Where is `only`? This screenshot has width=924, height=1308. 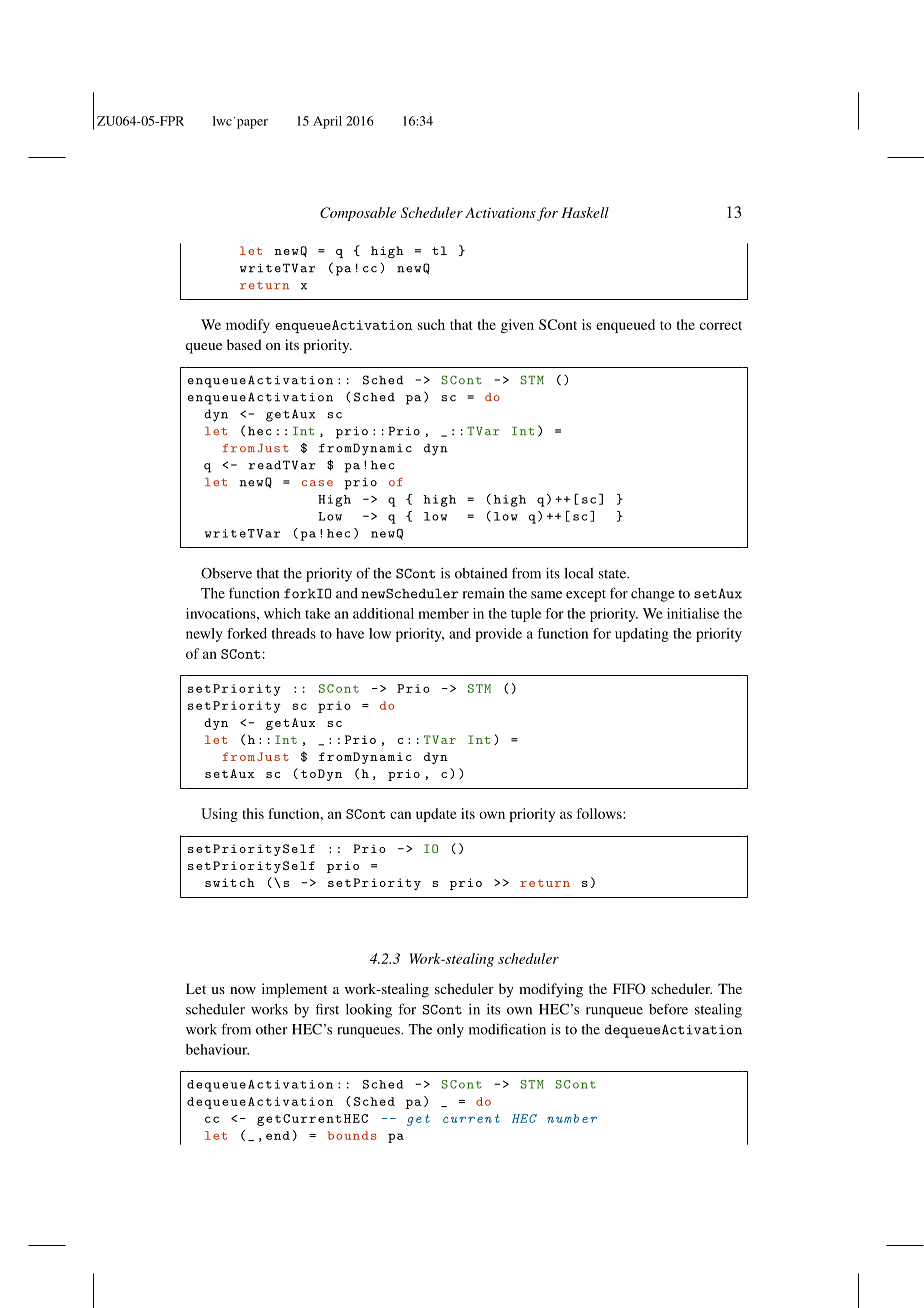
only is located at coordinates (450, 1031).
